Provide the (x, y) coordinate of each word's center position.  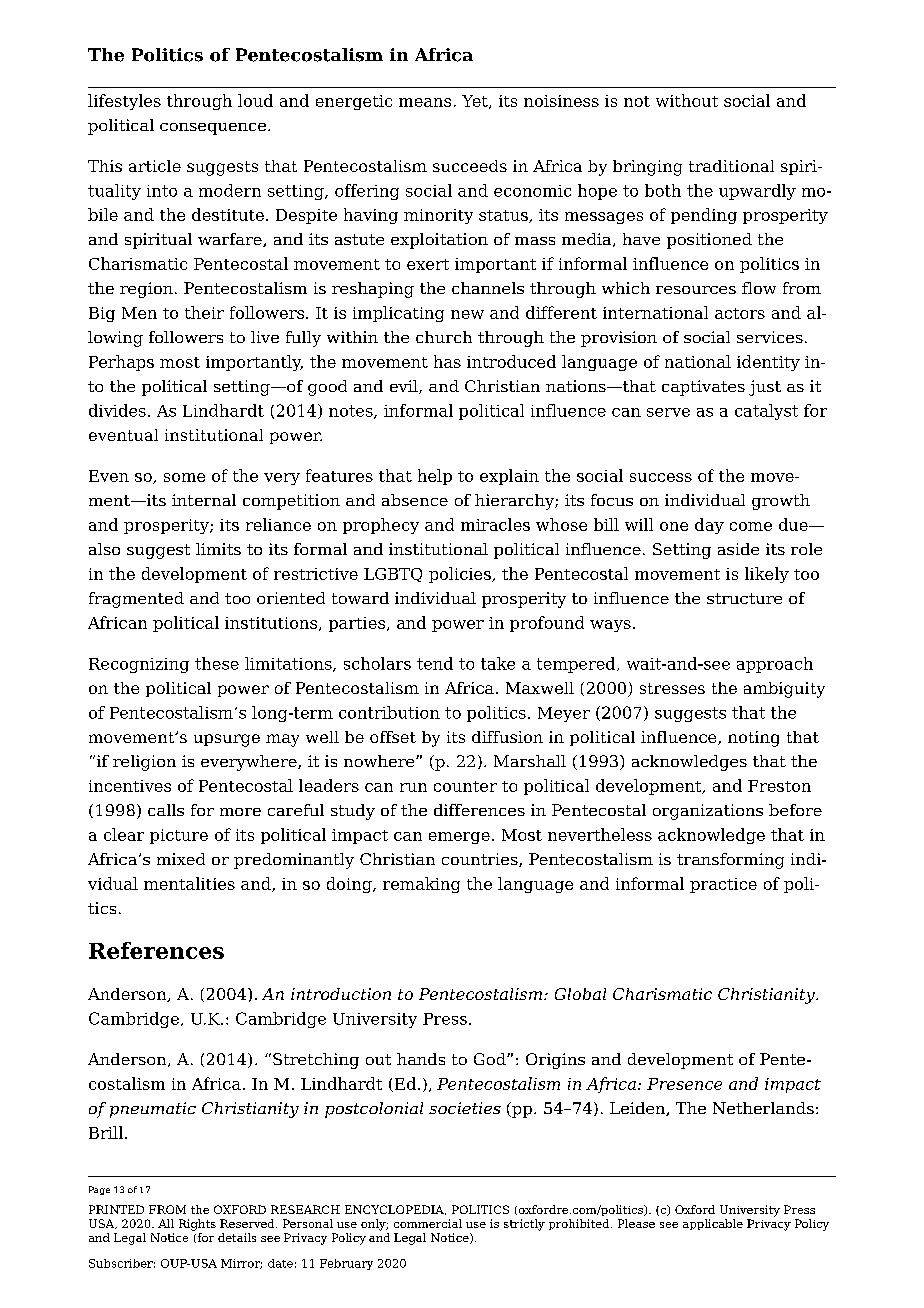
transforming (730, 861)
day (709, 526)
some (184, 477)
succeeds (470, 166)
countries (481, 860)
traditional (731, 166)
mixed (181, 859)
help (435, 477)
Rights (197, 1225)
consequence (213, 129)
